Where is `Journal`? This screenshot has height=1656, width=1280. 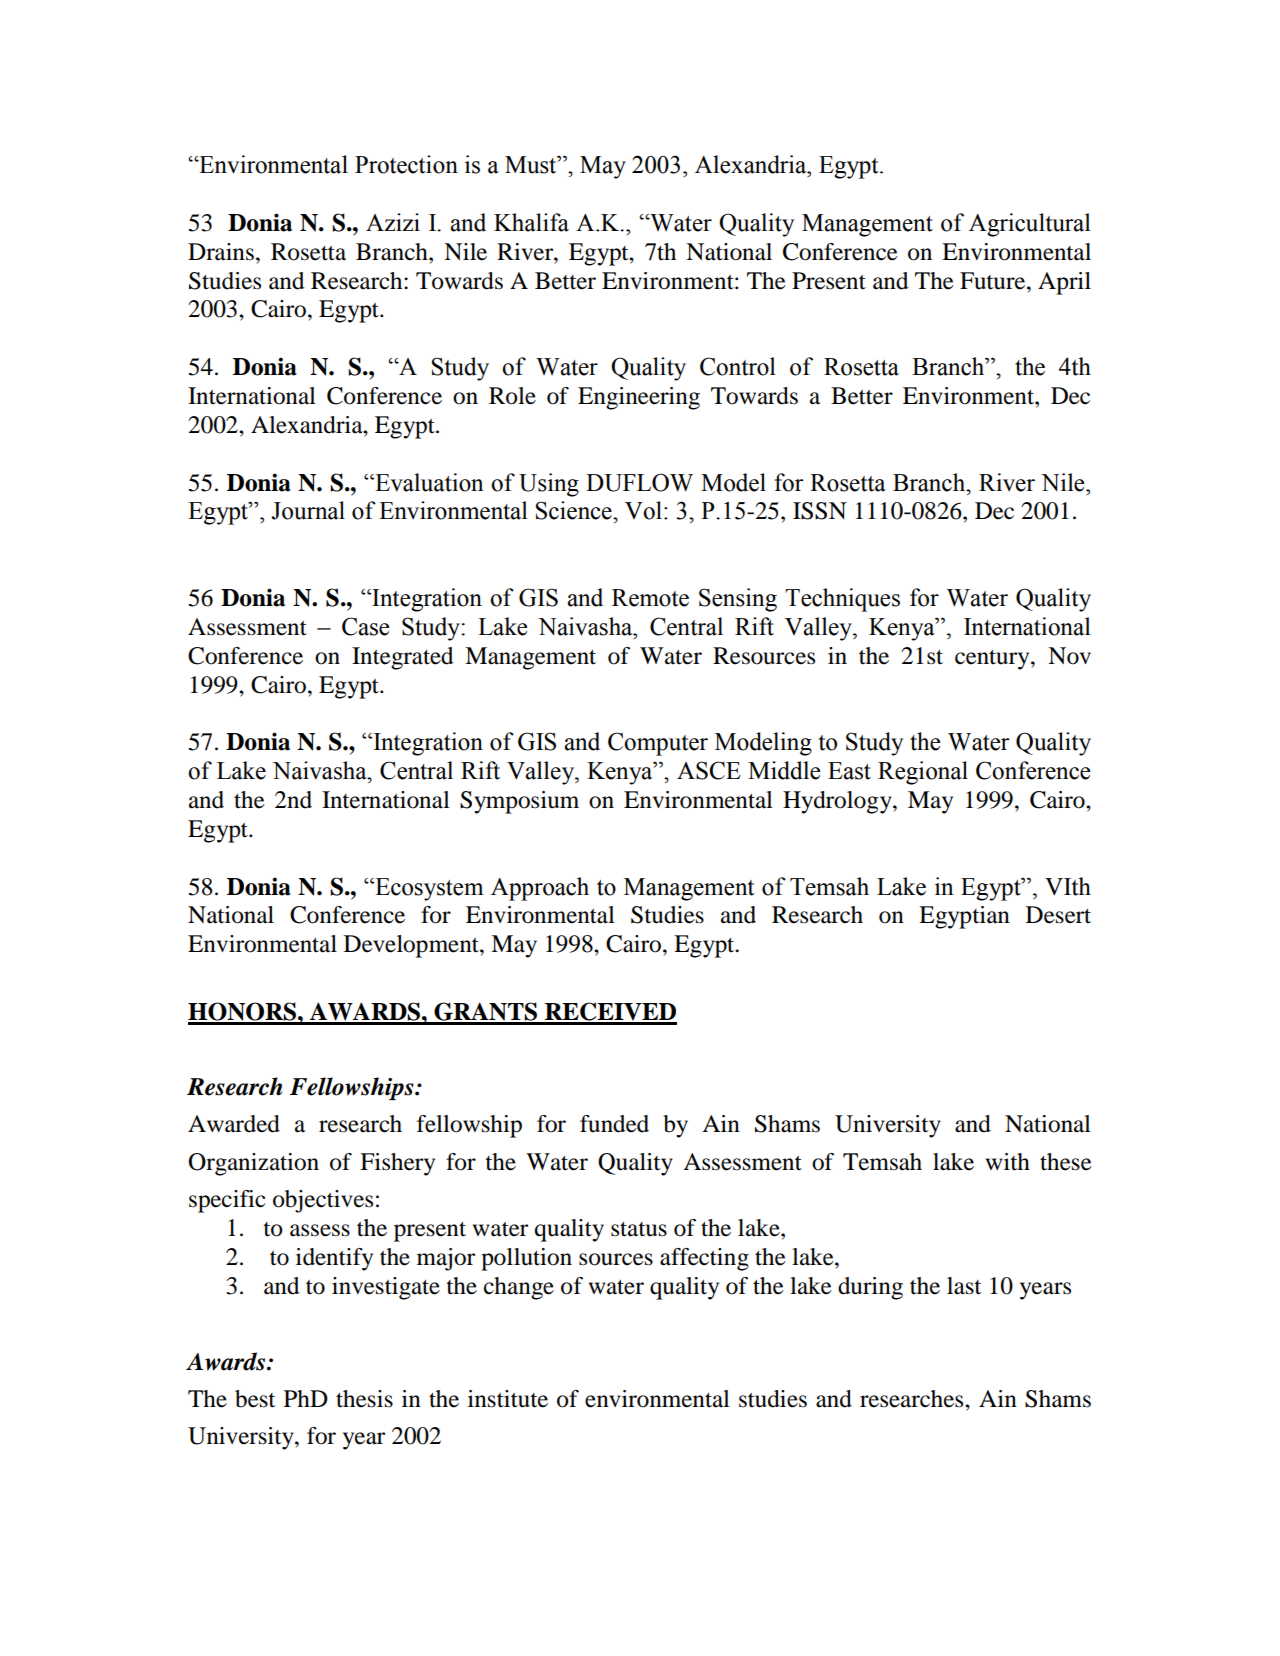 Journal is located at coordinates (308, 510).
